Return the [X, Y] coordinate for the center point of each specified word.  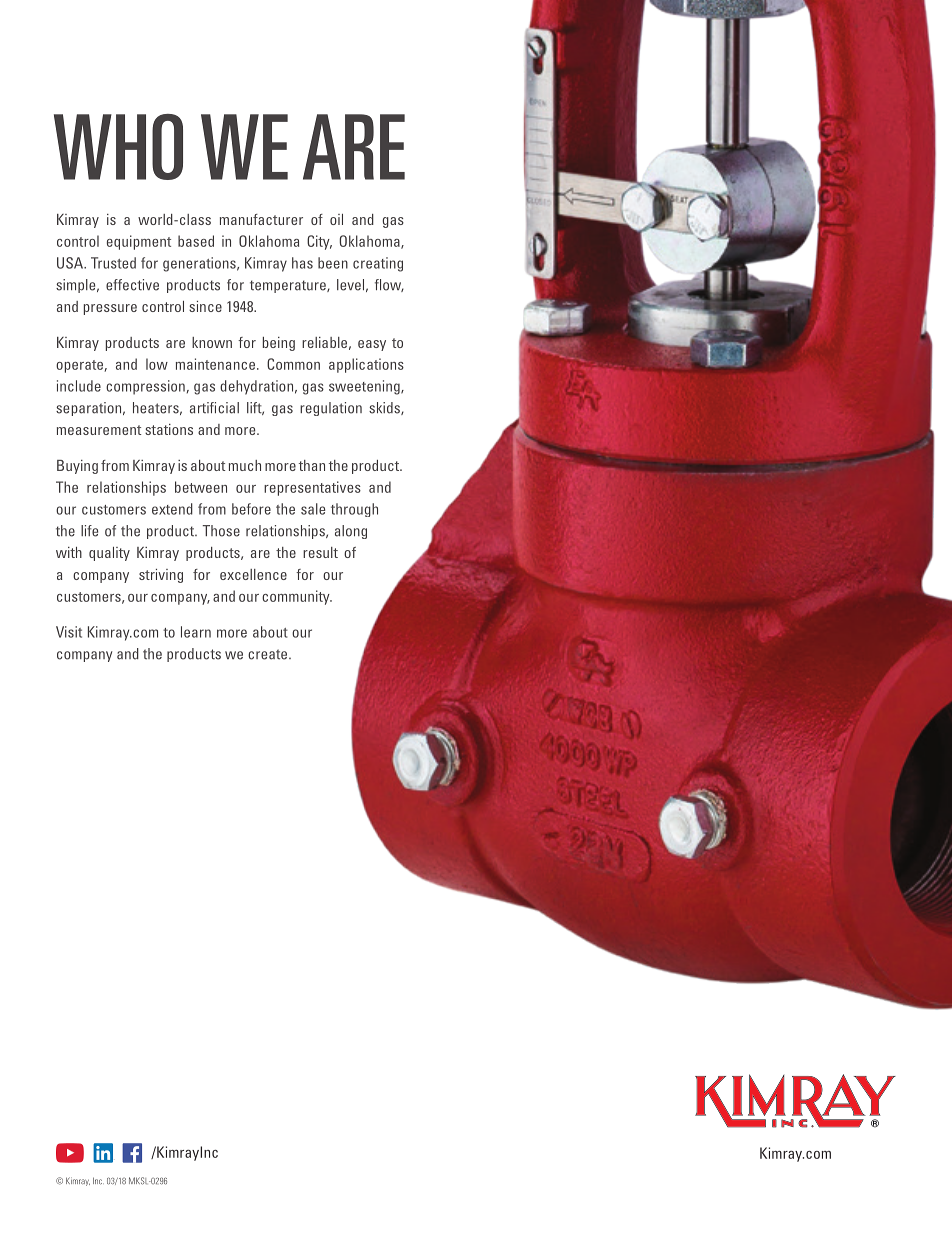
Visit [69, 632]
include [79, 386]
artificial [214, 408]
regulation [331, 409]
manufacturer [261, 219]
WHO [118, 147]
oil [336, 219]
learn [196, 632]
